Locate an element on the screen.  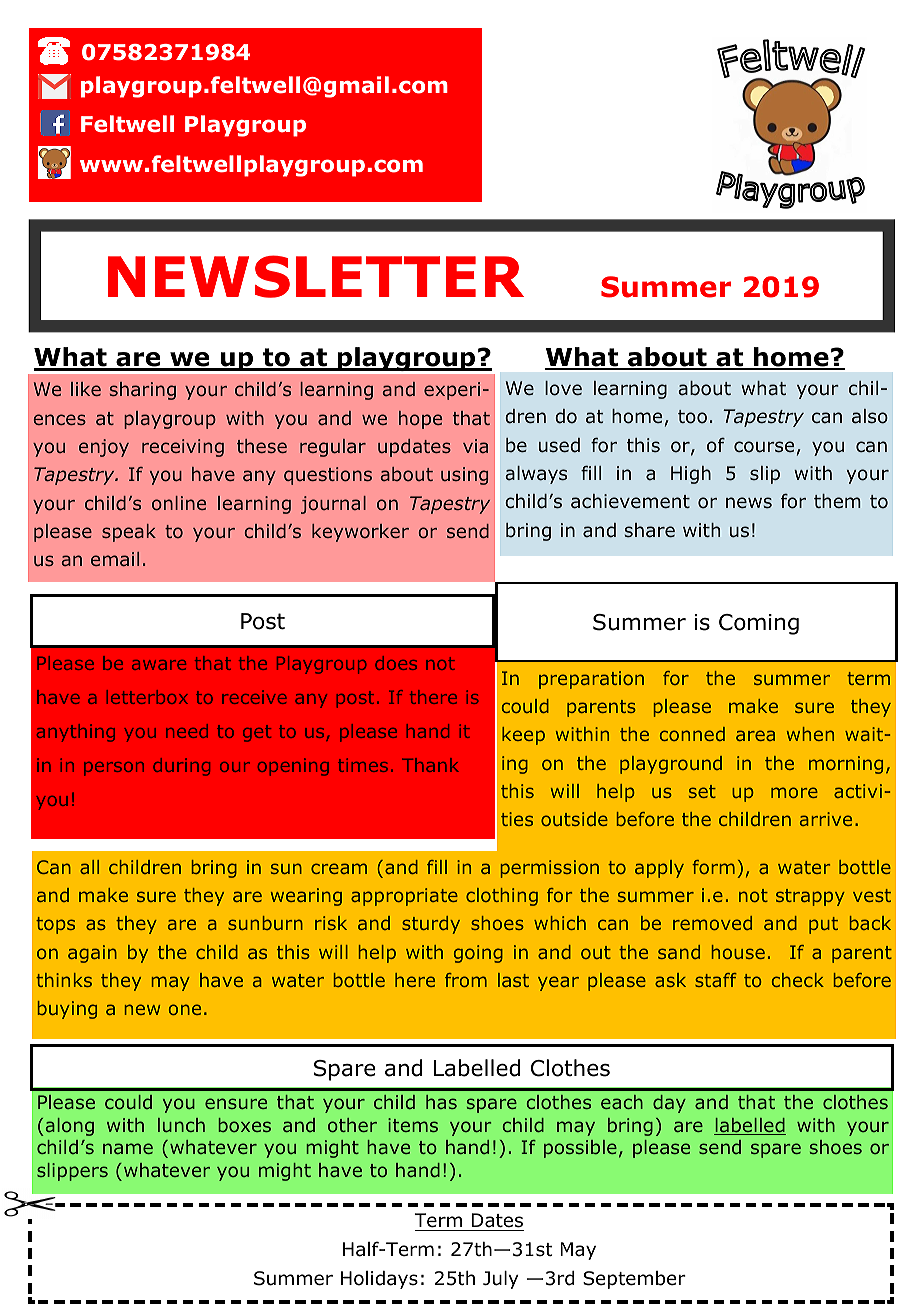
name is located at coordinates (128, 1148).
